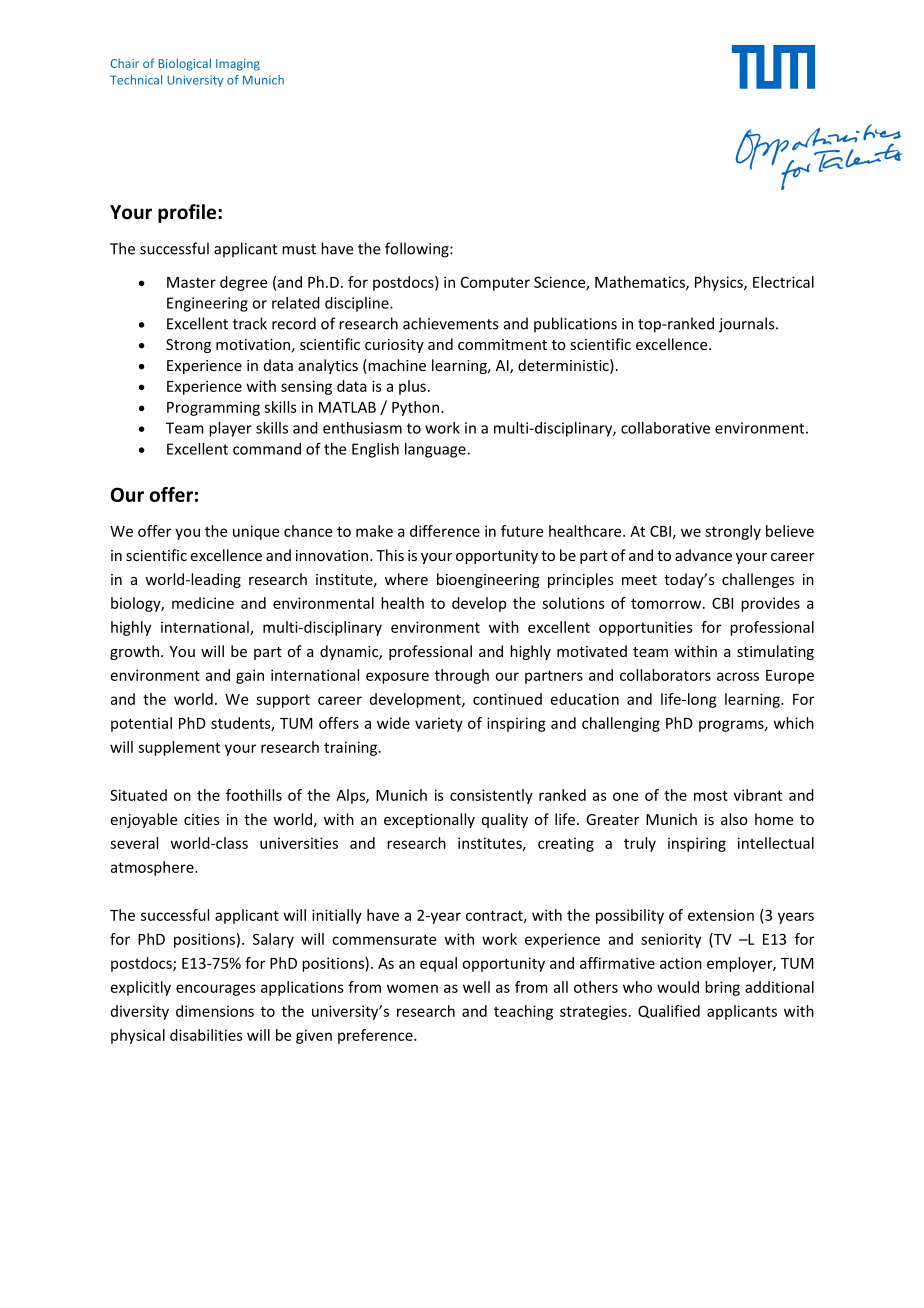 This screenshot has width=924, height=1308. I want to click on bring, so click(722, 988).
